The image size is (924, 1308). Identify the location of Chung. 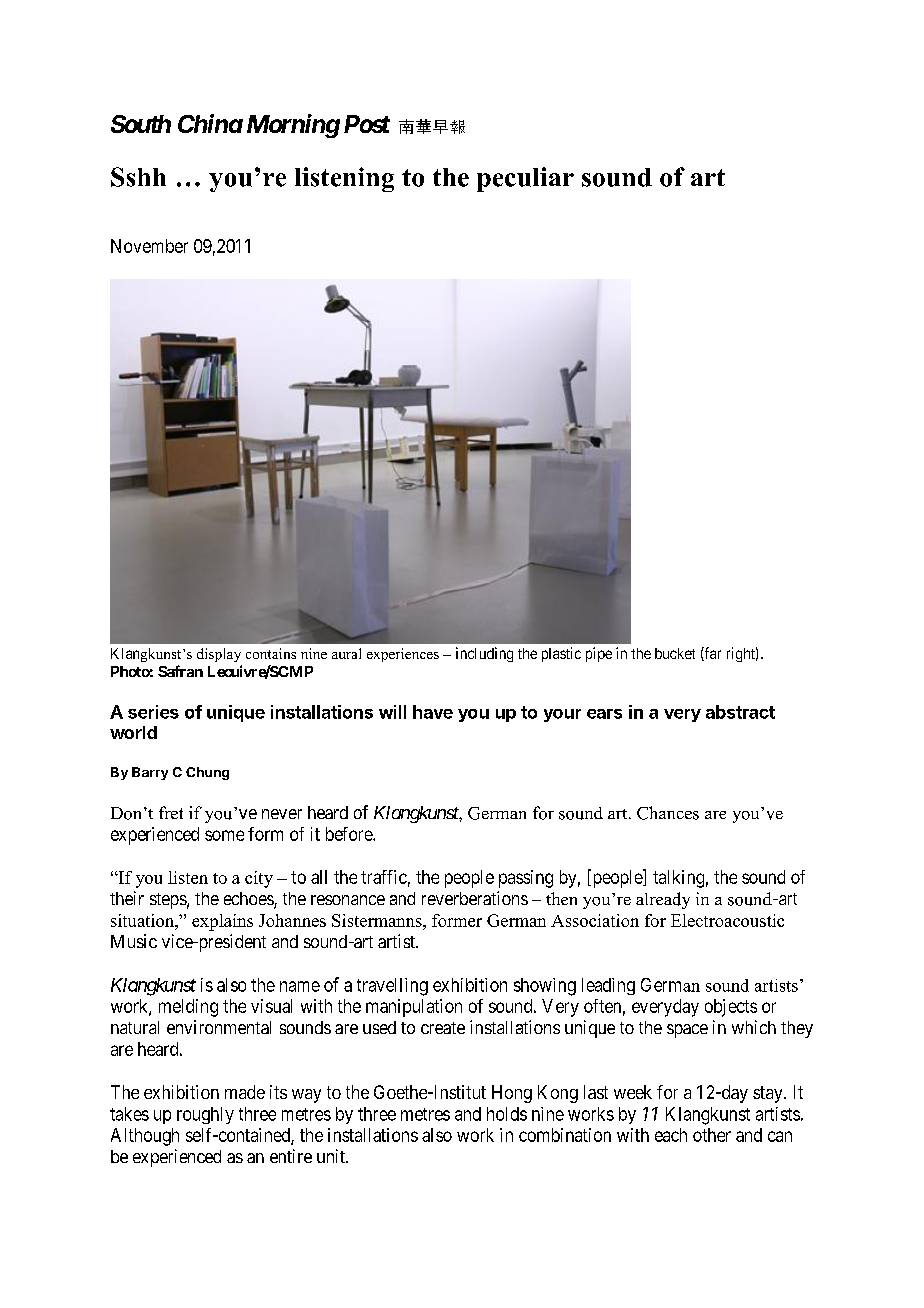
(207, 773).
